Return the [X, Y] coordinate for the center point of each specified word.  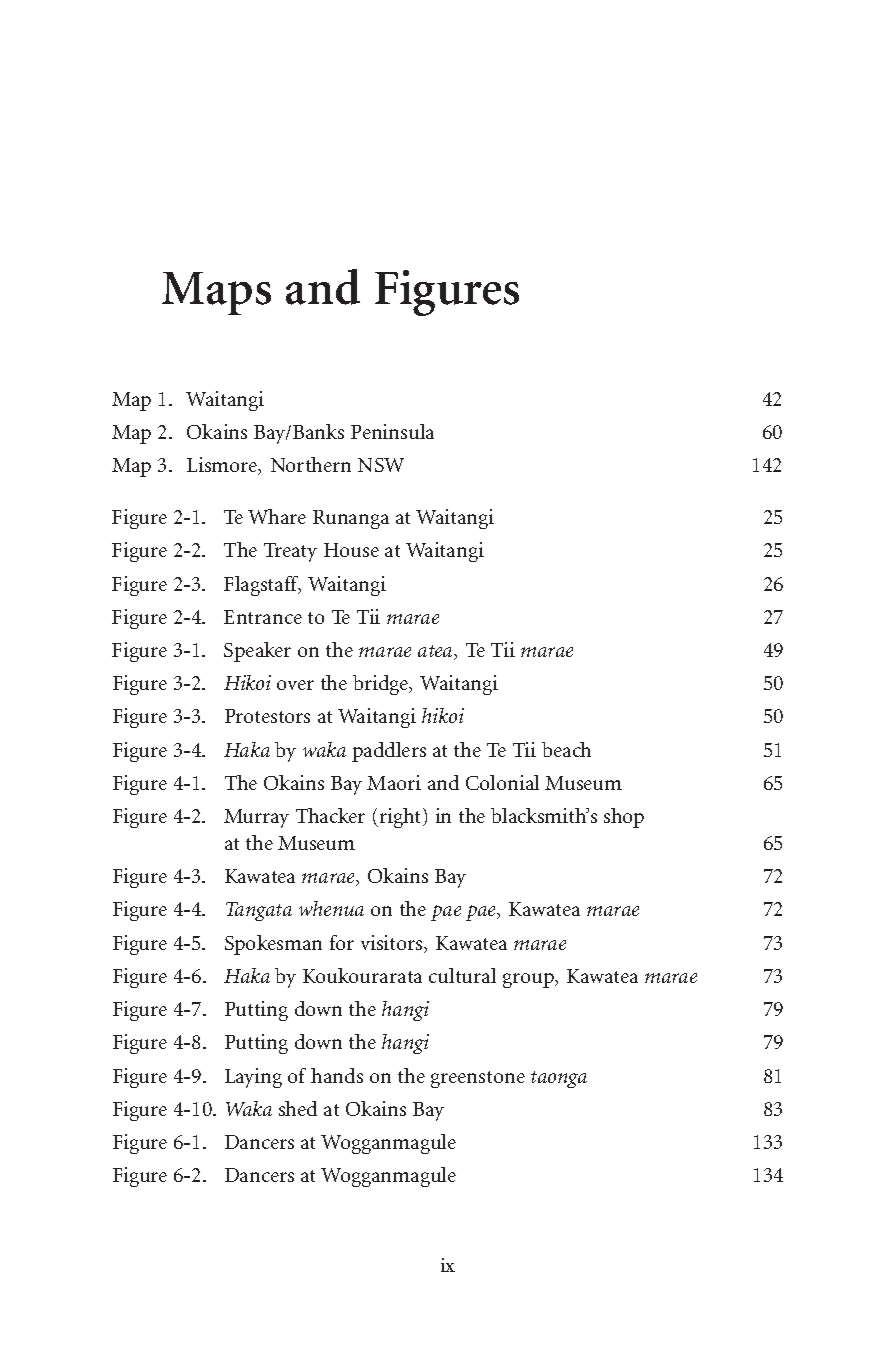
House [351, 550]
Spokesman [273, 945]
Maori [394, 782]
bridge [382, 685]
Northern [311, 464]
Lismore [223, 466]
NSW [381, 465]
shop [624, 818]
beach [566, 749]
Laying [253, 1078]
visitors [393, 944]
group [529, 980]
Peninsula [392, 431]
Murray [256, 818]
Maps [216, 293]
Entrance [263, 617]
